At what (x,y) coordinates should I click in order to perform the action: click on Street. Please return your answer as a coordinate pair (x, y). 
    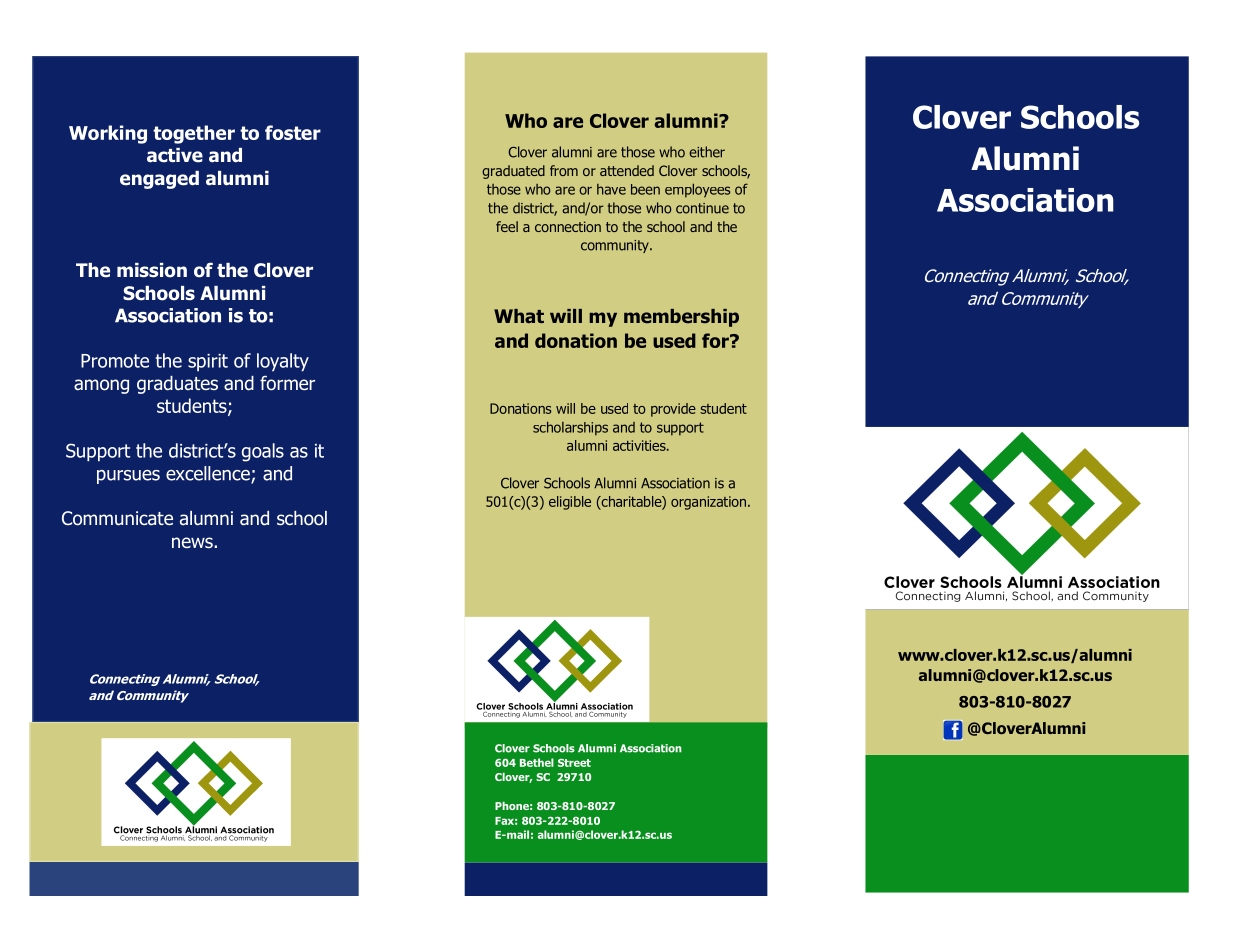
    Looking at the image, I should click on (574, 763).
